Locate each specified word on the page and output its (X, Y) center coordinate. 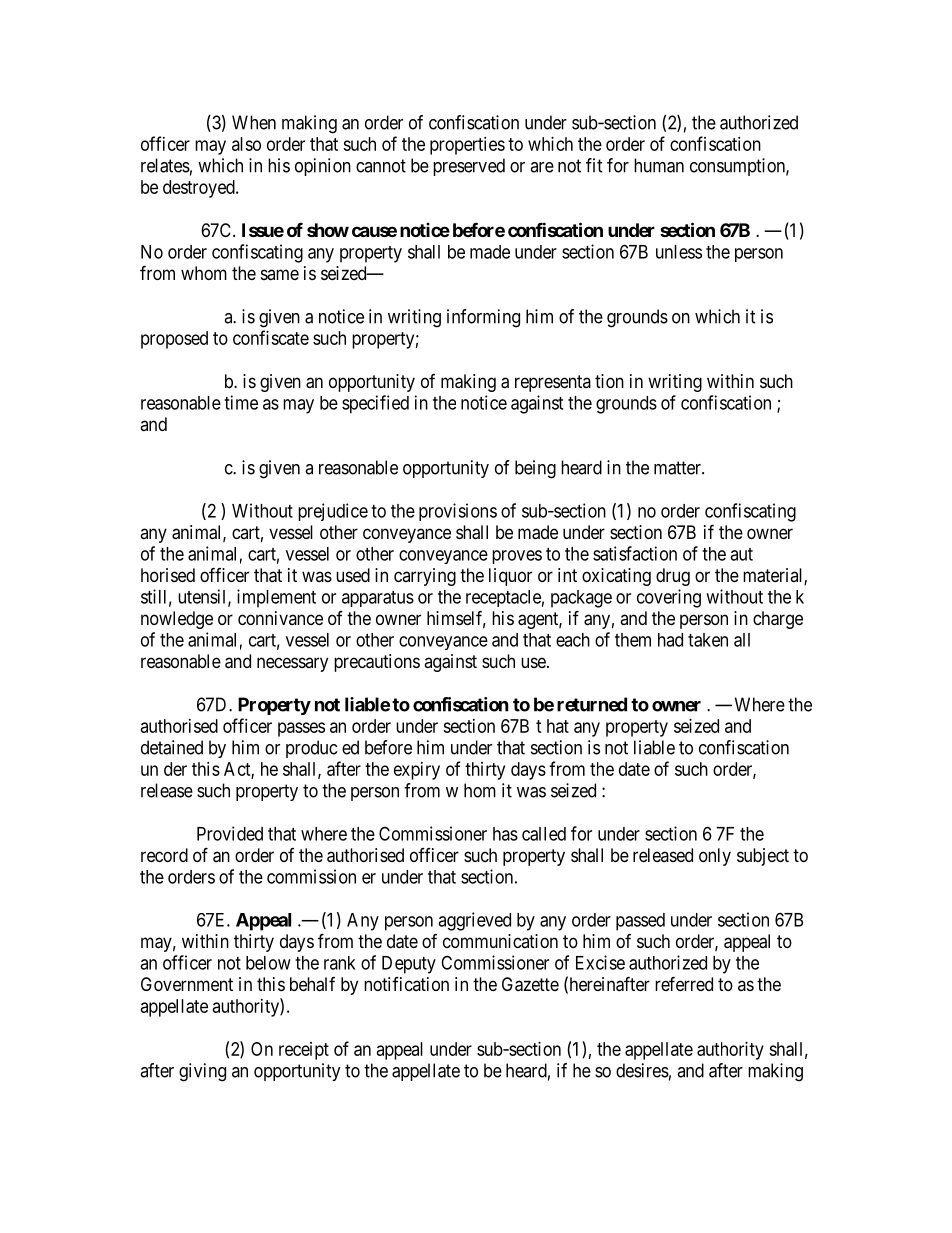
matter (678, 468)
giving (202, 1072)
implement (276, 598)
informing (483, 318)
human (659, 165)
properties (467, 146)
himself (456, 619)
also (246, 144)
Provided (230, 833)
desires (642, 1070)
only (715, 857)
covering (669, 598)
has (505, 834)
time (241, 402)
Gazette (530, 984)
